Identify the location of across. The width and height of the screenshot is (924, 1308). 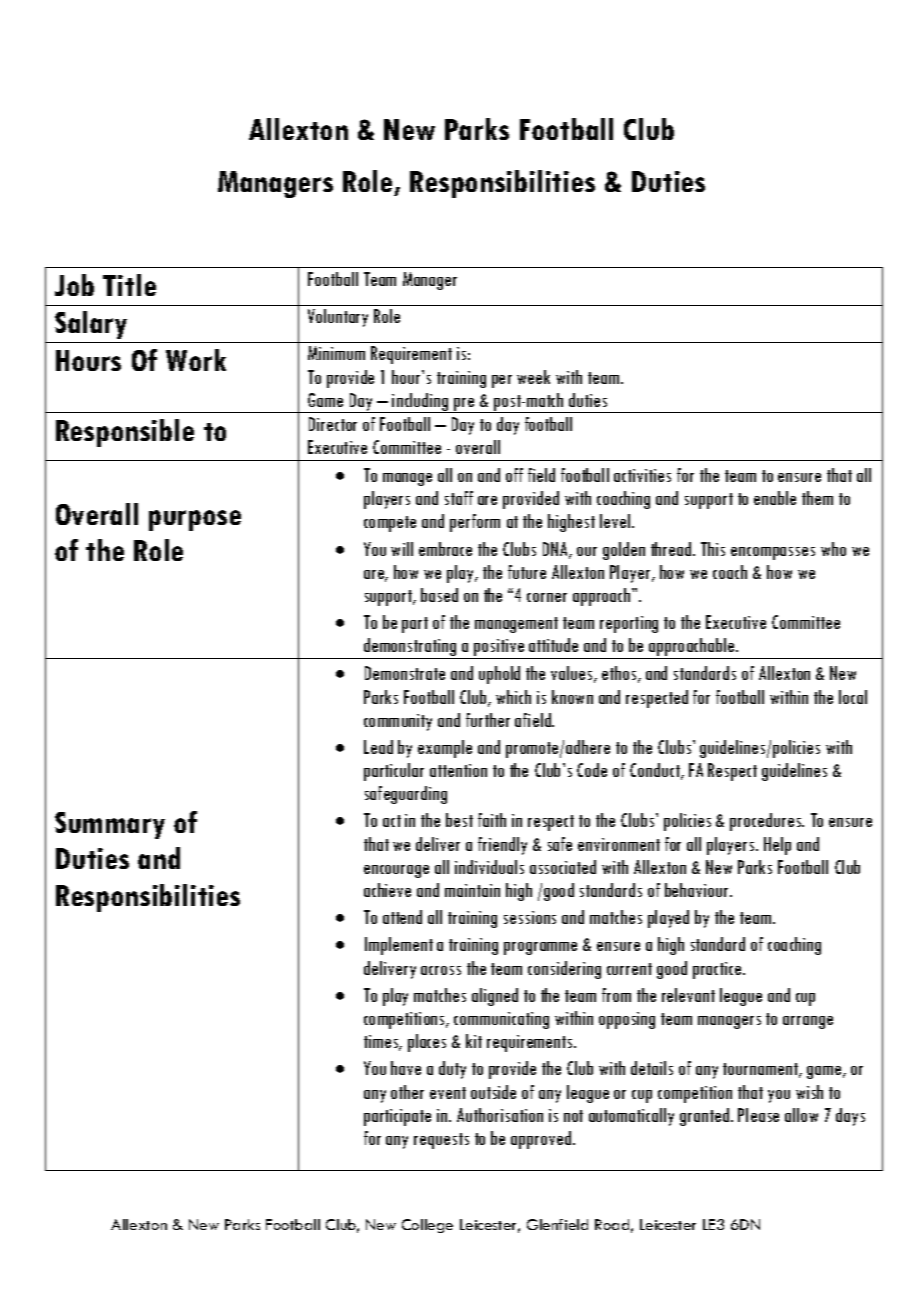
(441, 970).
